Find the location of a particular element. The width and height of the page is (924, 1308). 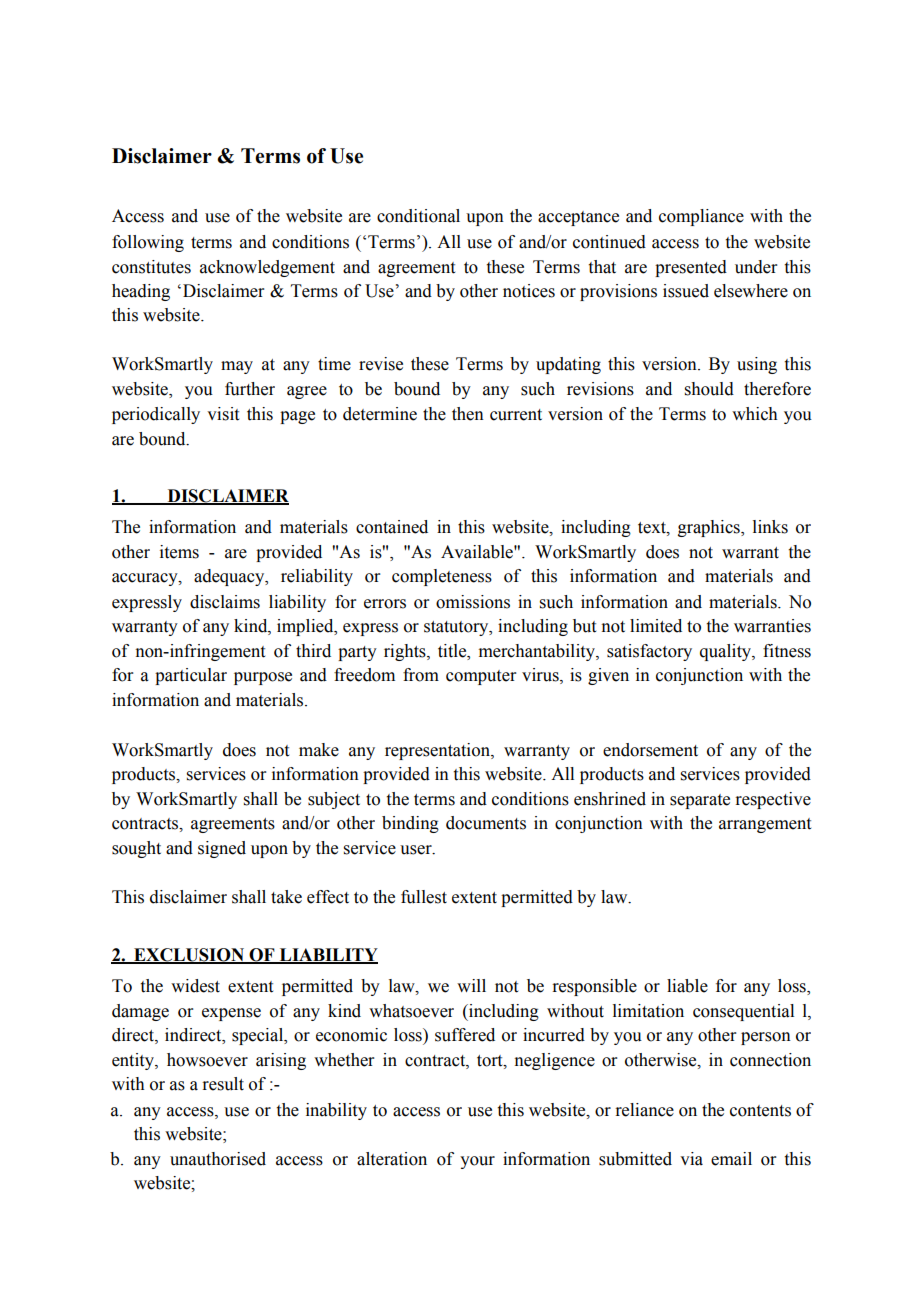

signed is located at coordinates (222, 849).
